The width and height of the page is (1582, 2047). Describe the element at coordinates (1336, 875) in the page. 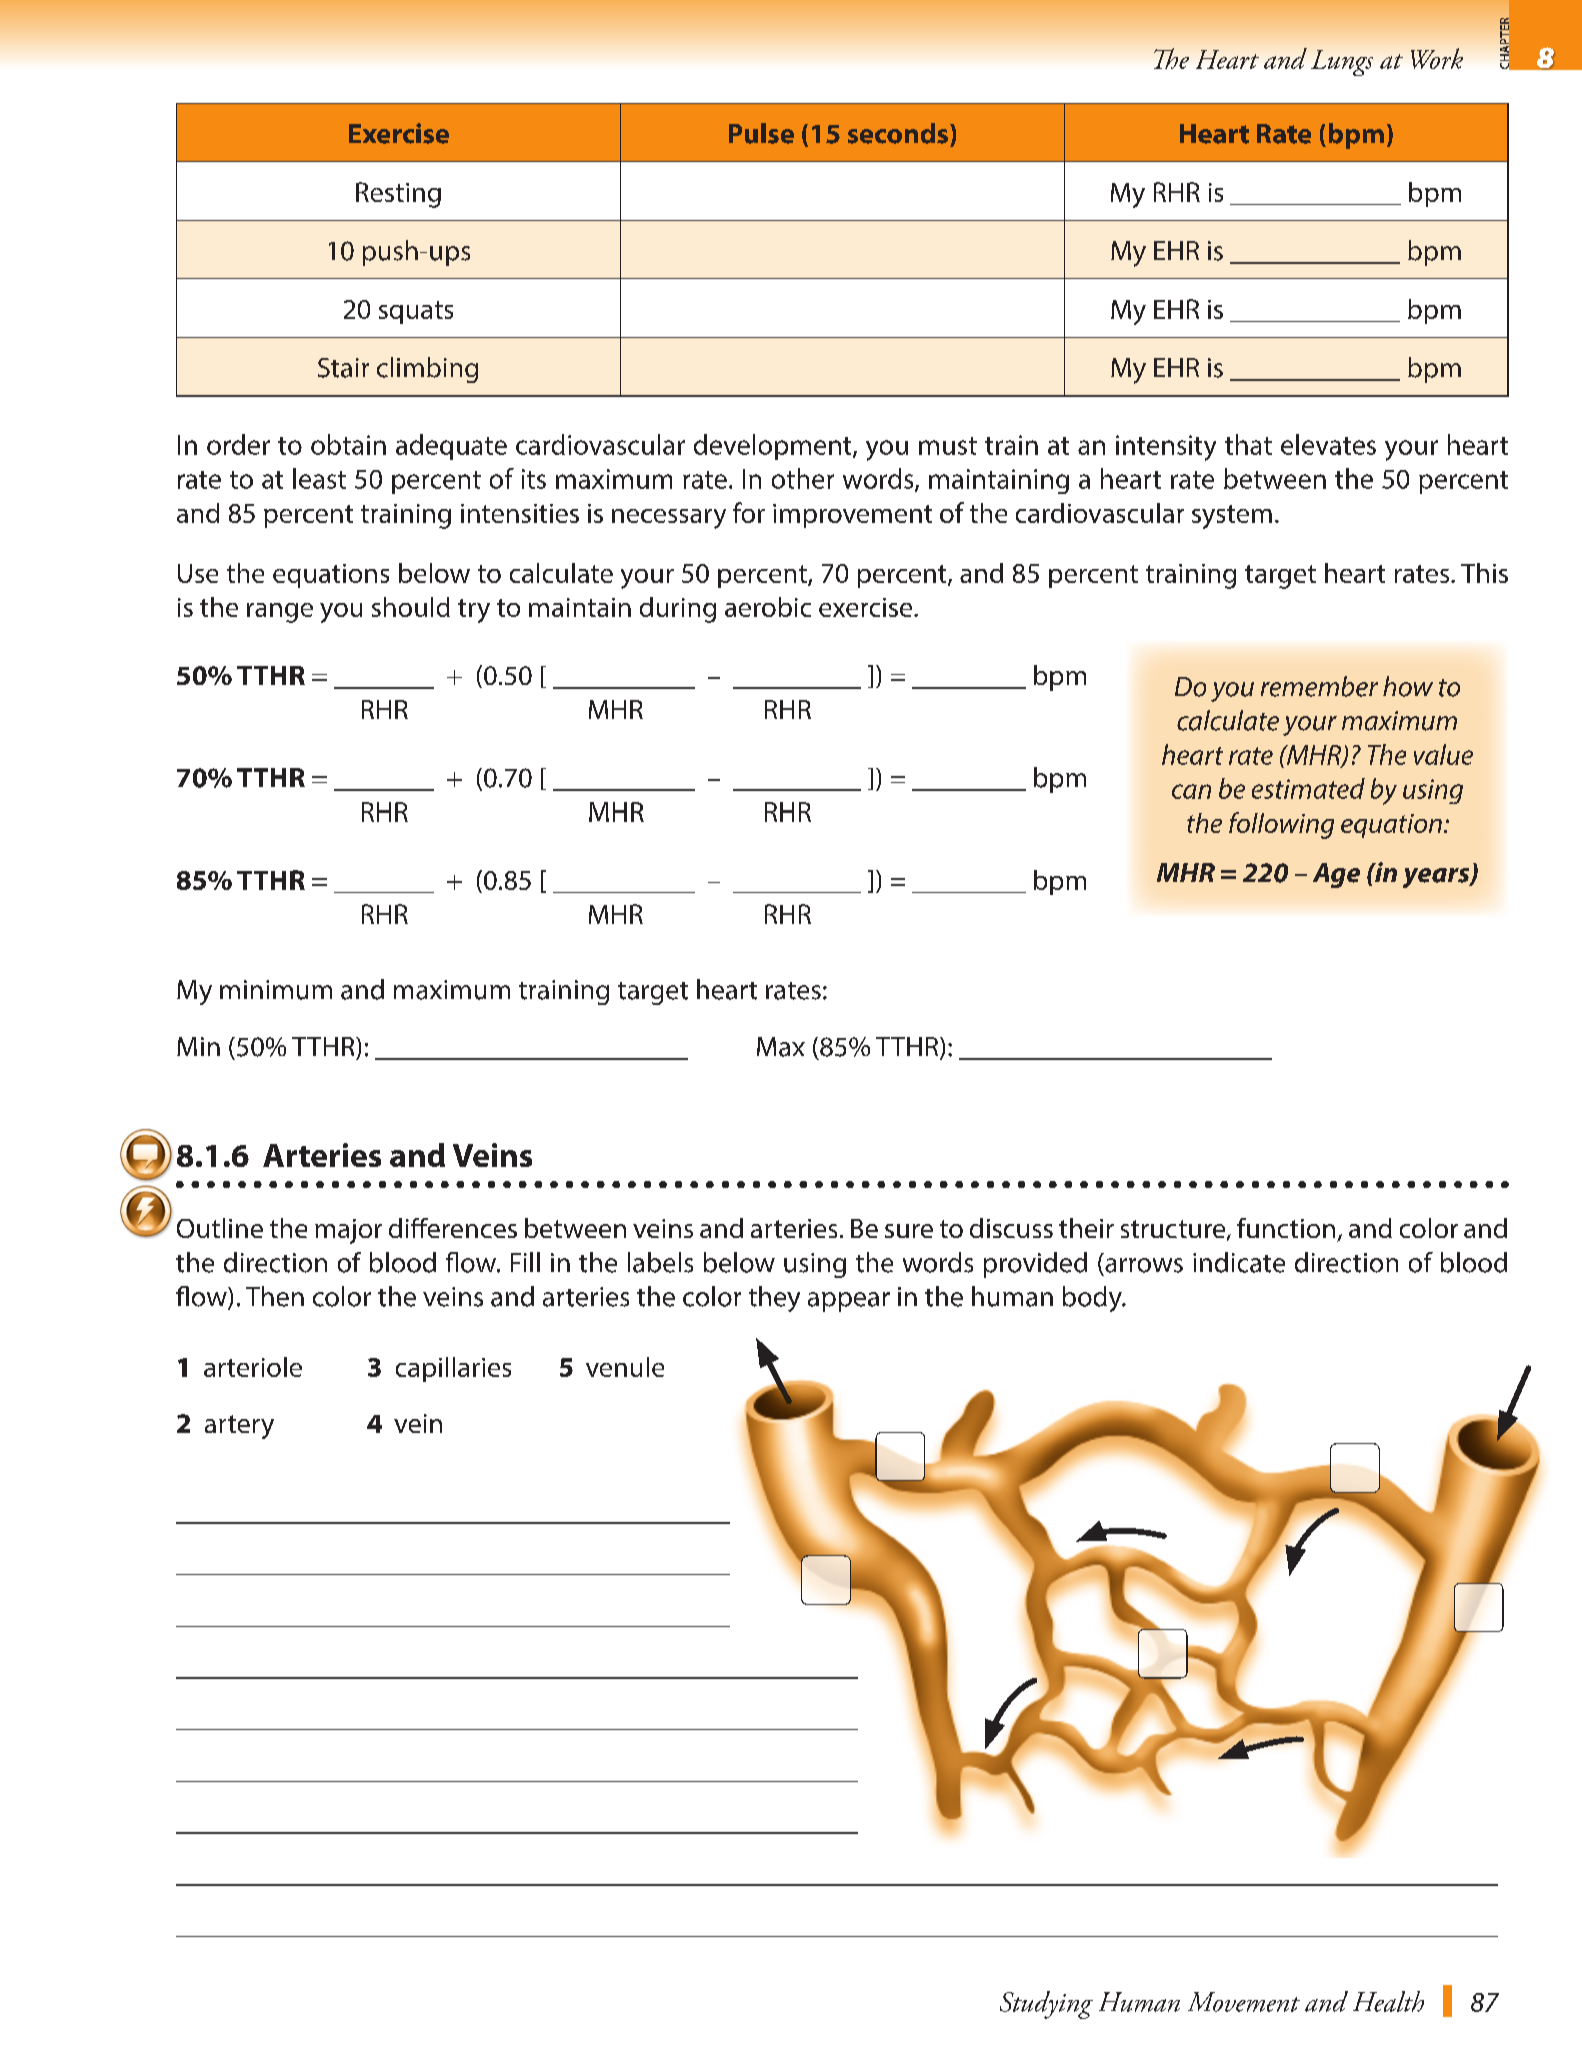

I see `Age` at that location.
